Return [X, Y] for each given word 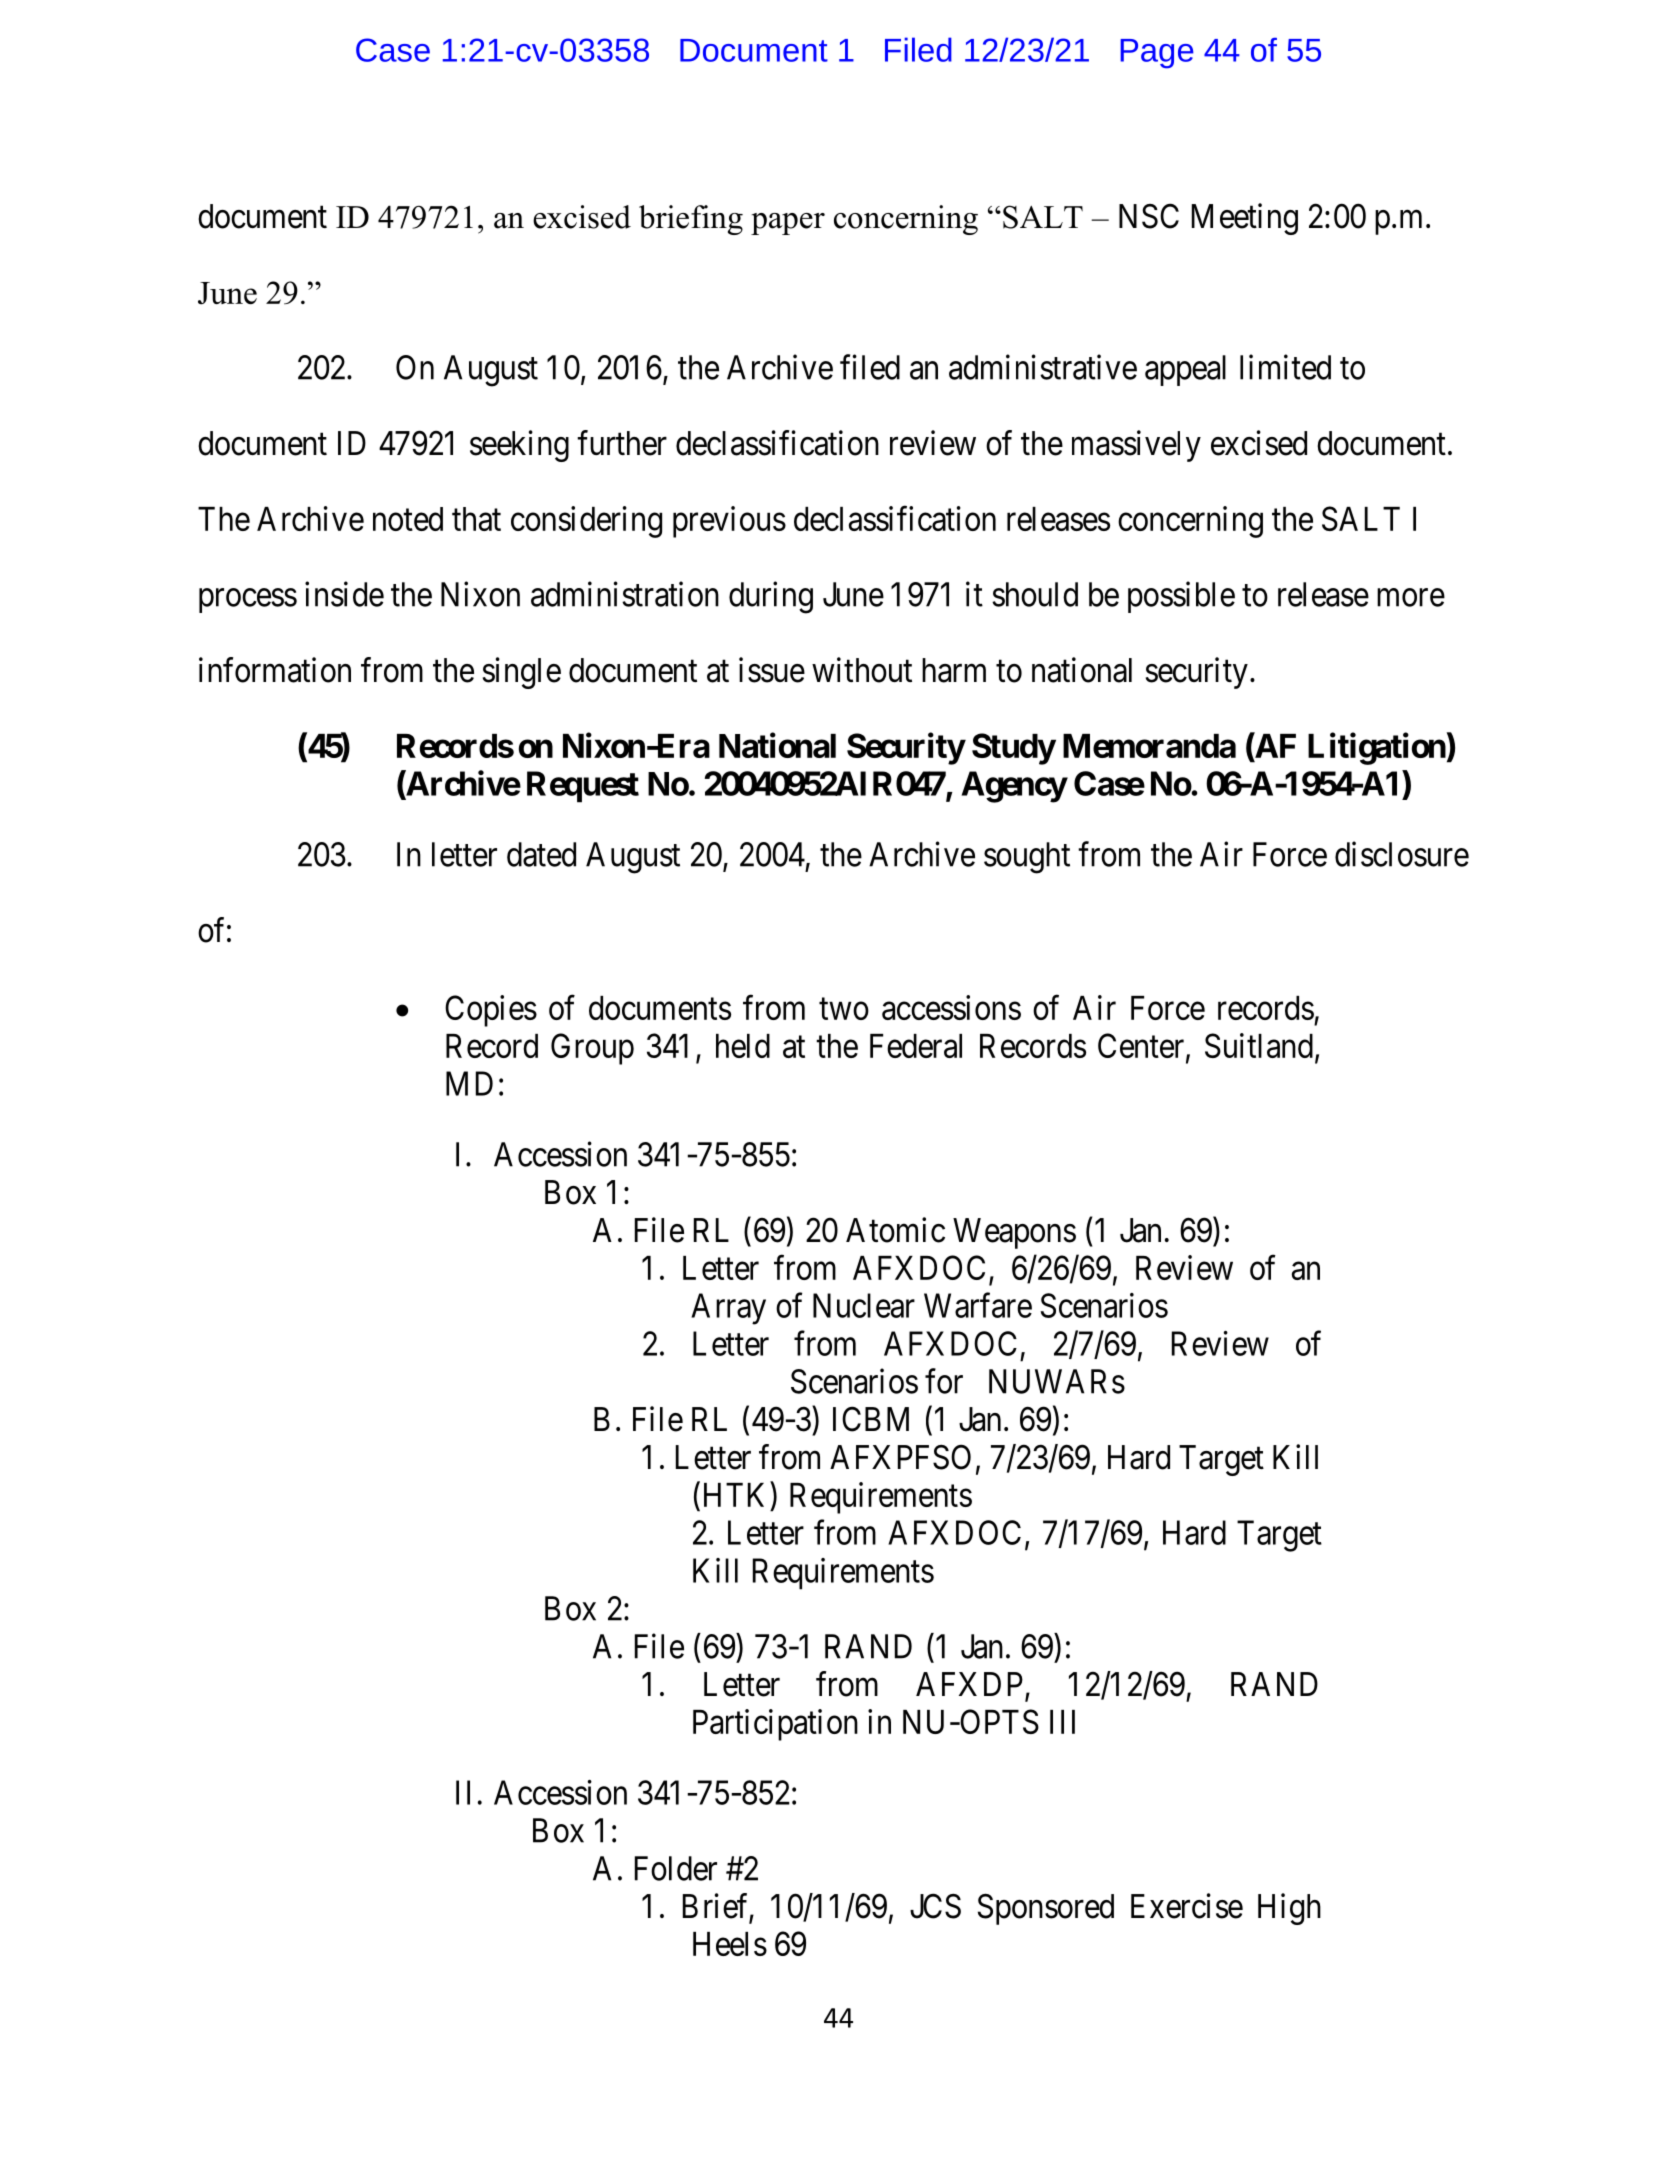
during [771, 597]
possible [1181, 597]
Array [728, 1309]
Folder [676, 1868]
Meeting [1245, 219]
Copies [491, 1011]
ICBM [871, 1419]
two [844, 1009]
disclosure [1402, 854]
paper [788, 224]
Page [1157, 54]
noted [408, 519]
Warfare [978, 1305]
